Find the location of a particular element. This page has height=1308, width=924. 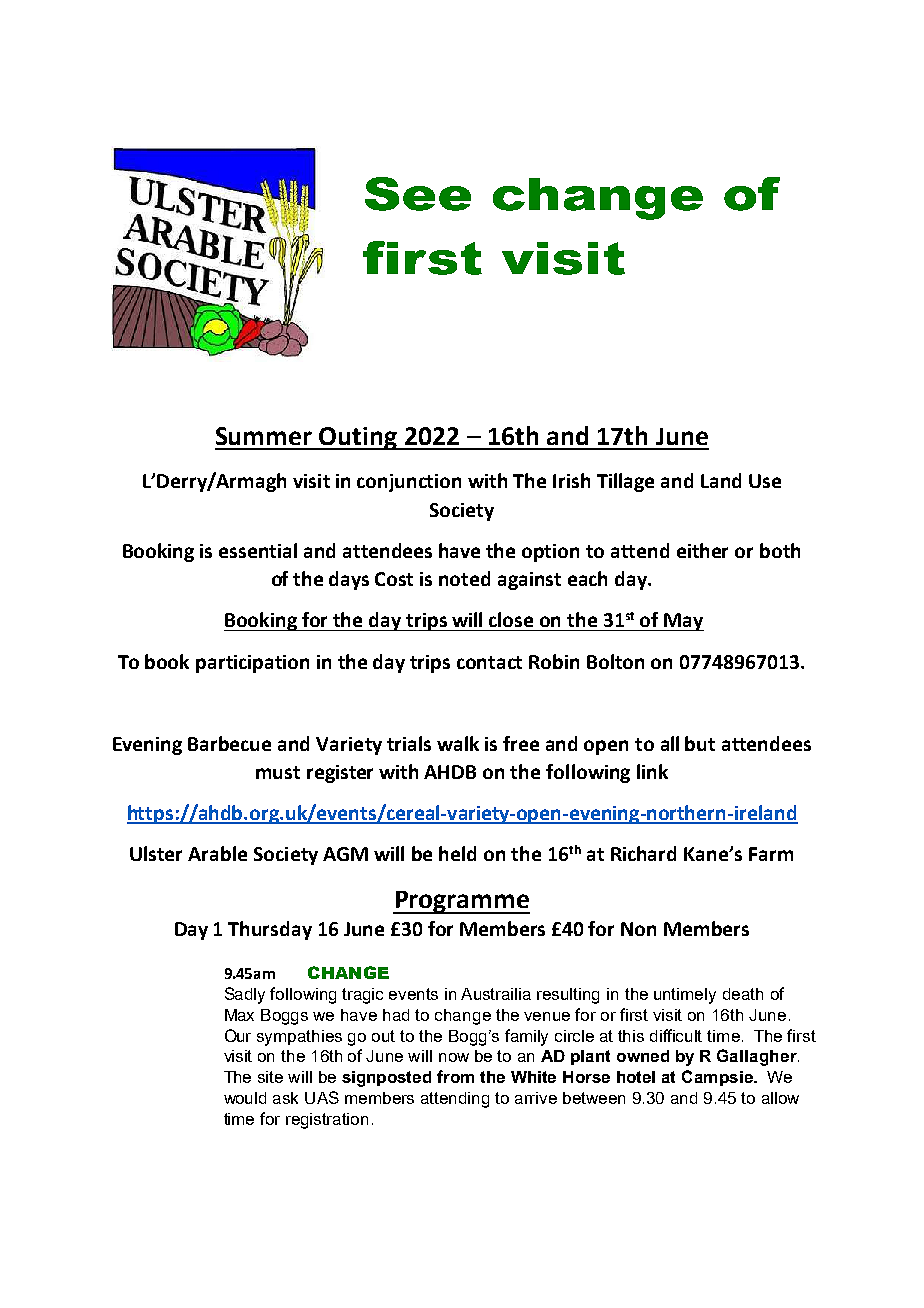

Use is located at coordinates (765, 481).
